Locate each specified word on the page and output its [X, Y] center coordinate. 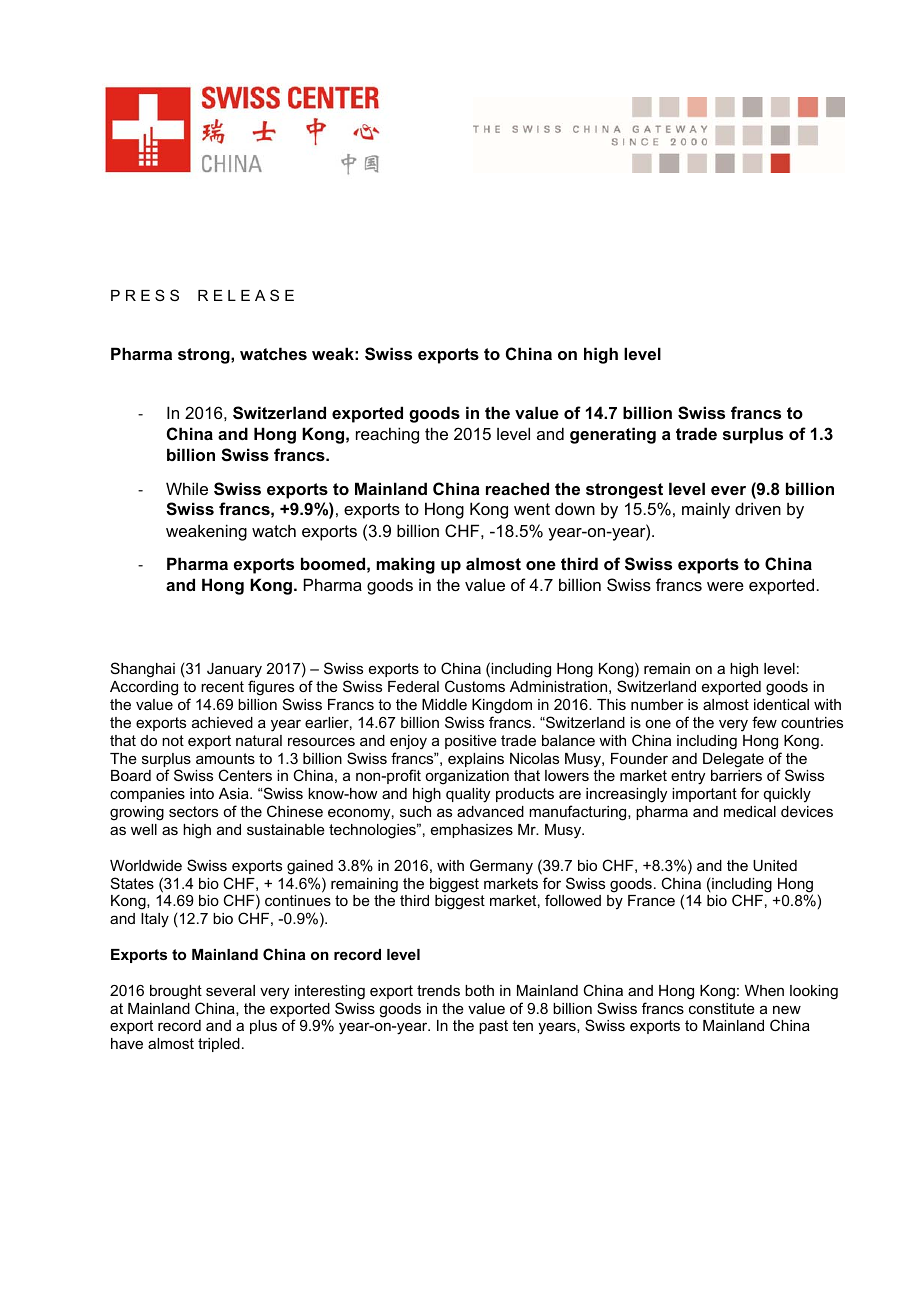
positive [471, 742]
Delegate [733, 760]
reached [517, 488]
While [187, 488]
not [173, 740]
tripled [219, 1045]
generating [613, 435]
